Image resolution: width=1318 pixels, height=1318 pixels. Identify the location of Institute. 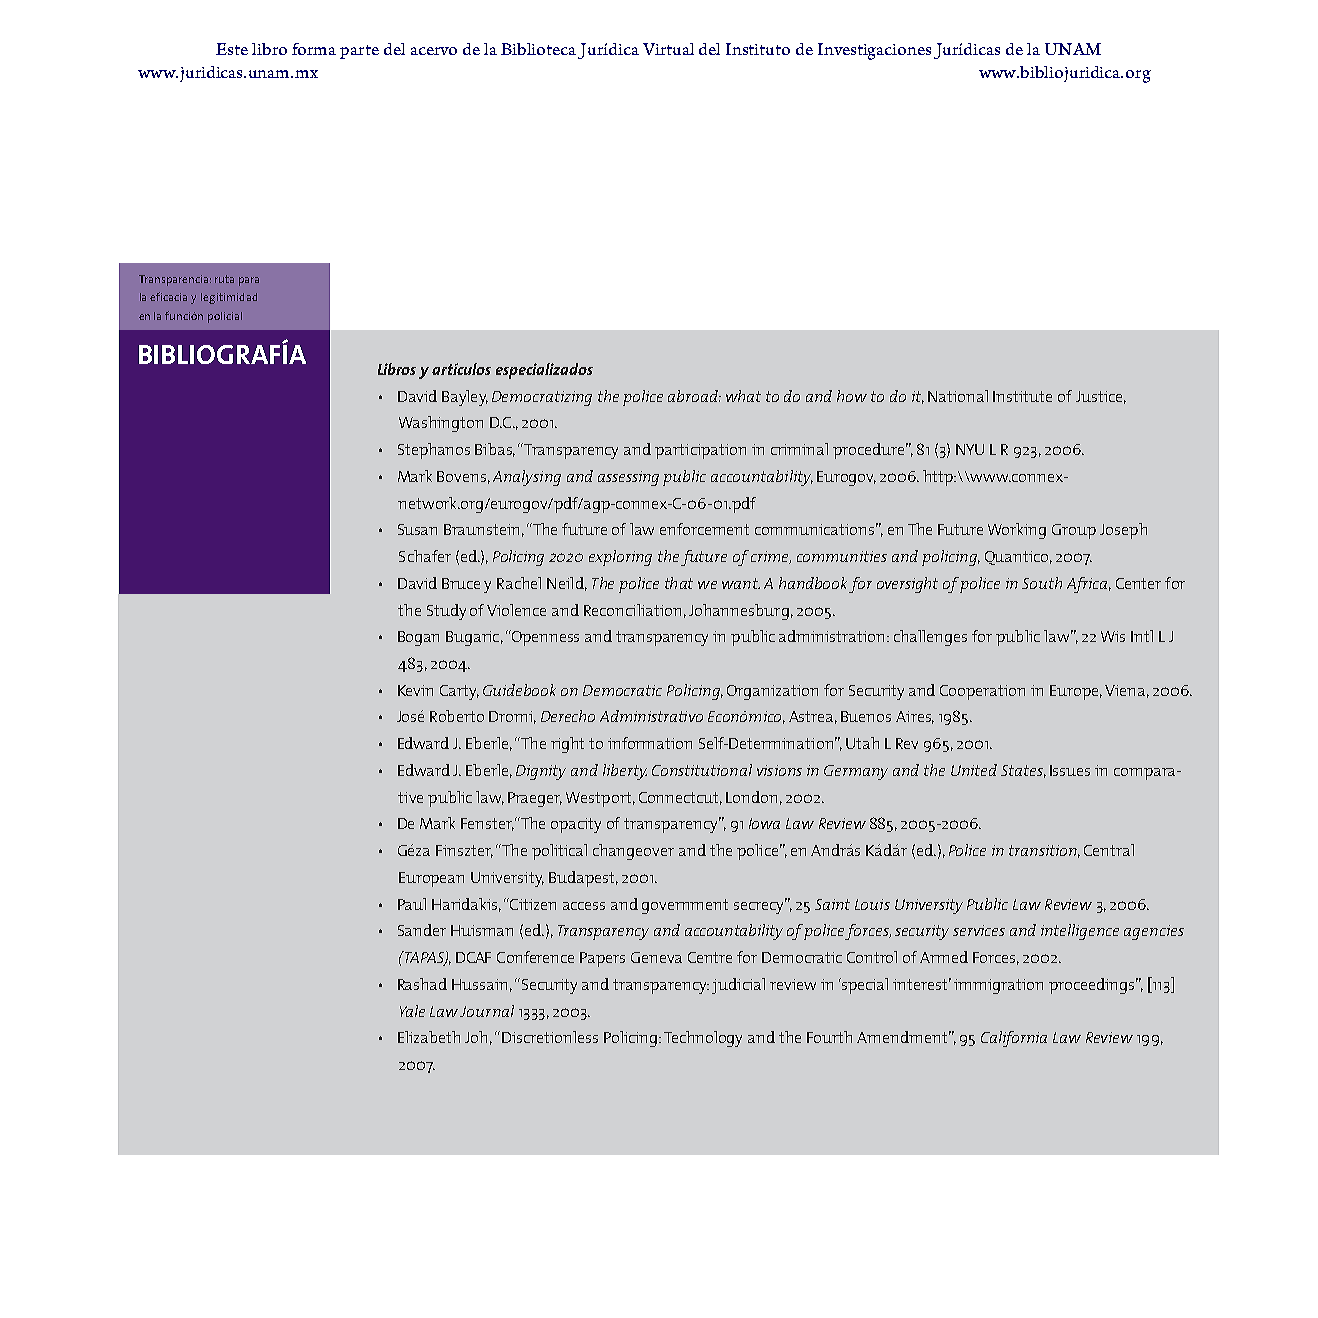
(1022, 396).
